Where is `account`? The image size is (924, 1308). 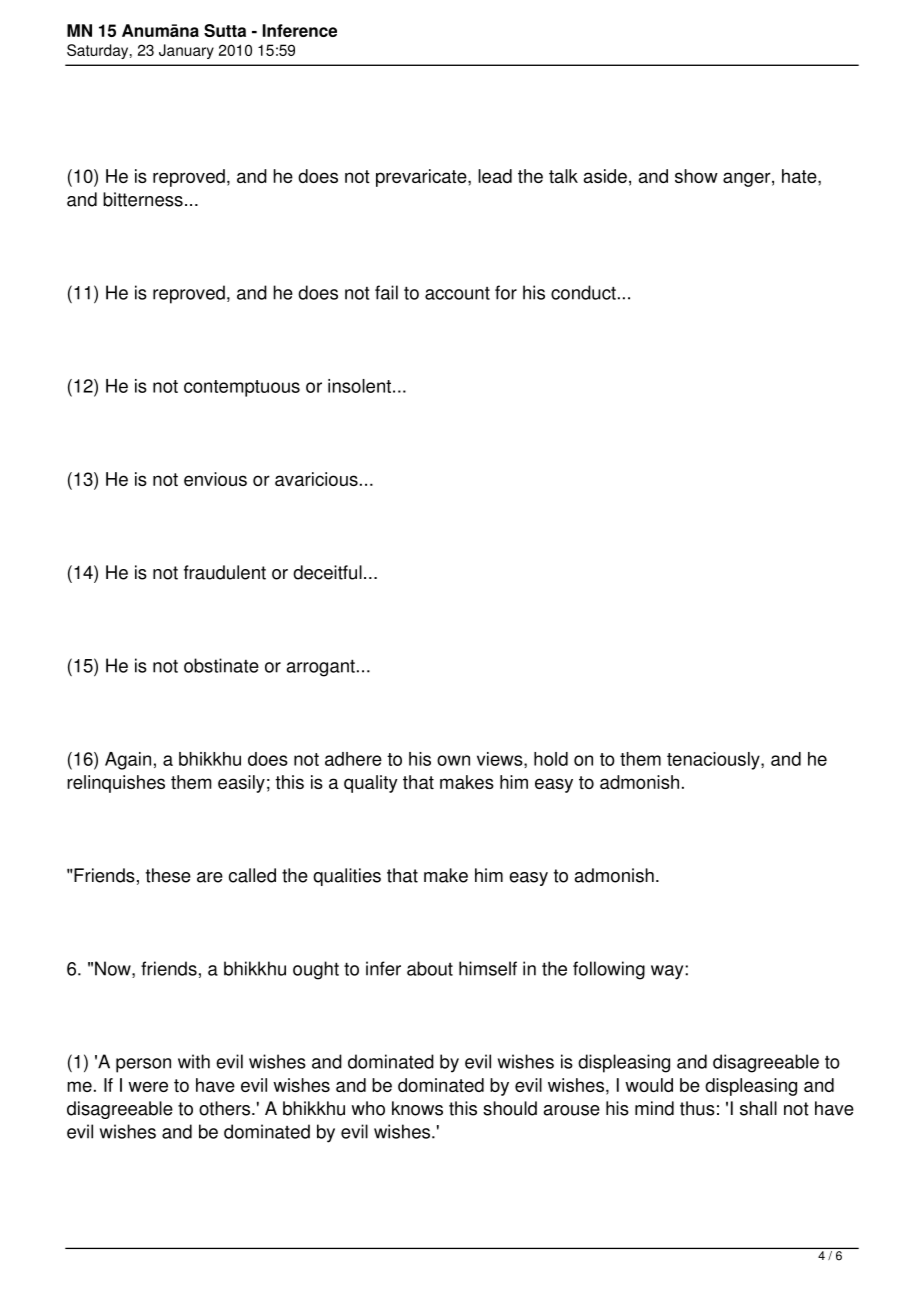
account is located at coordinates (457, 293).
